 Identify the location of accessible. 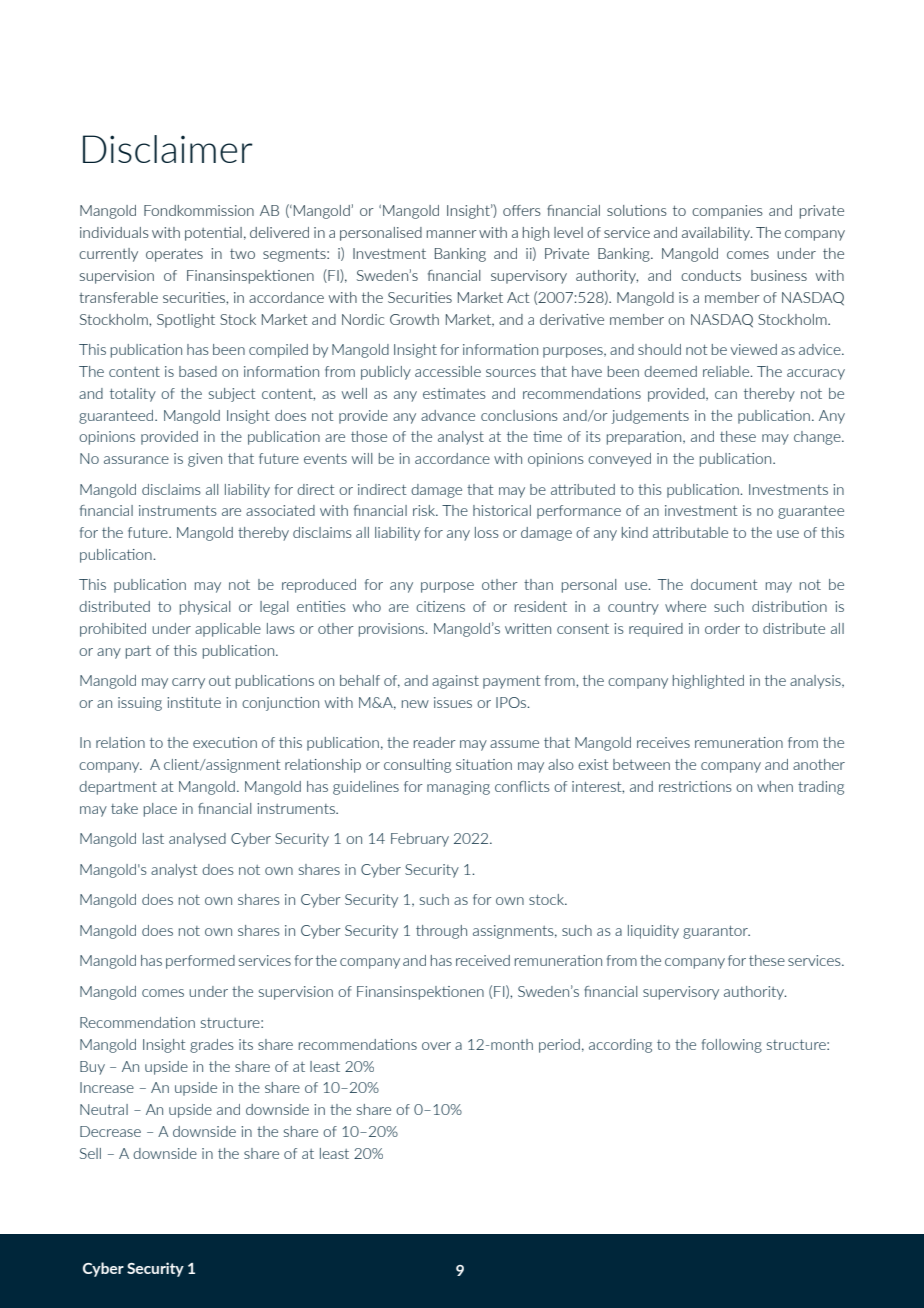
(448, 371).
